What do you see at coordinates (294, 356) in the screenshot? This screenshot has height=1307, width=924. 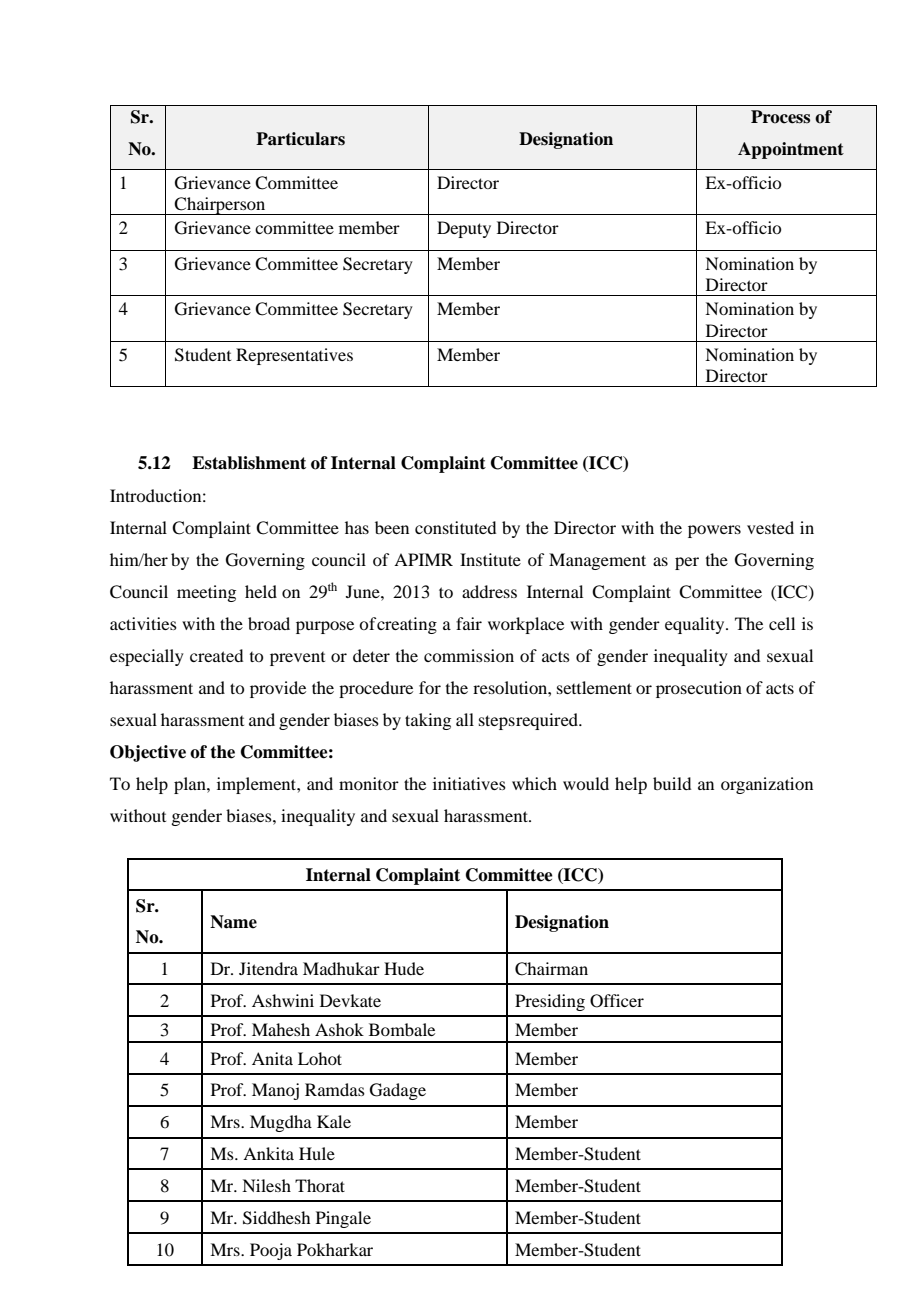 I see `Representatives` at bounding box center [294, 356].
